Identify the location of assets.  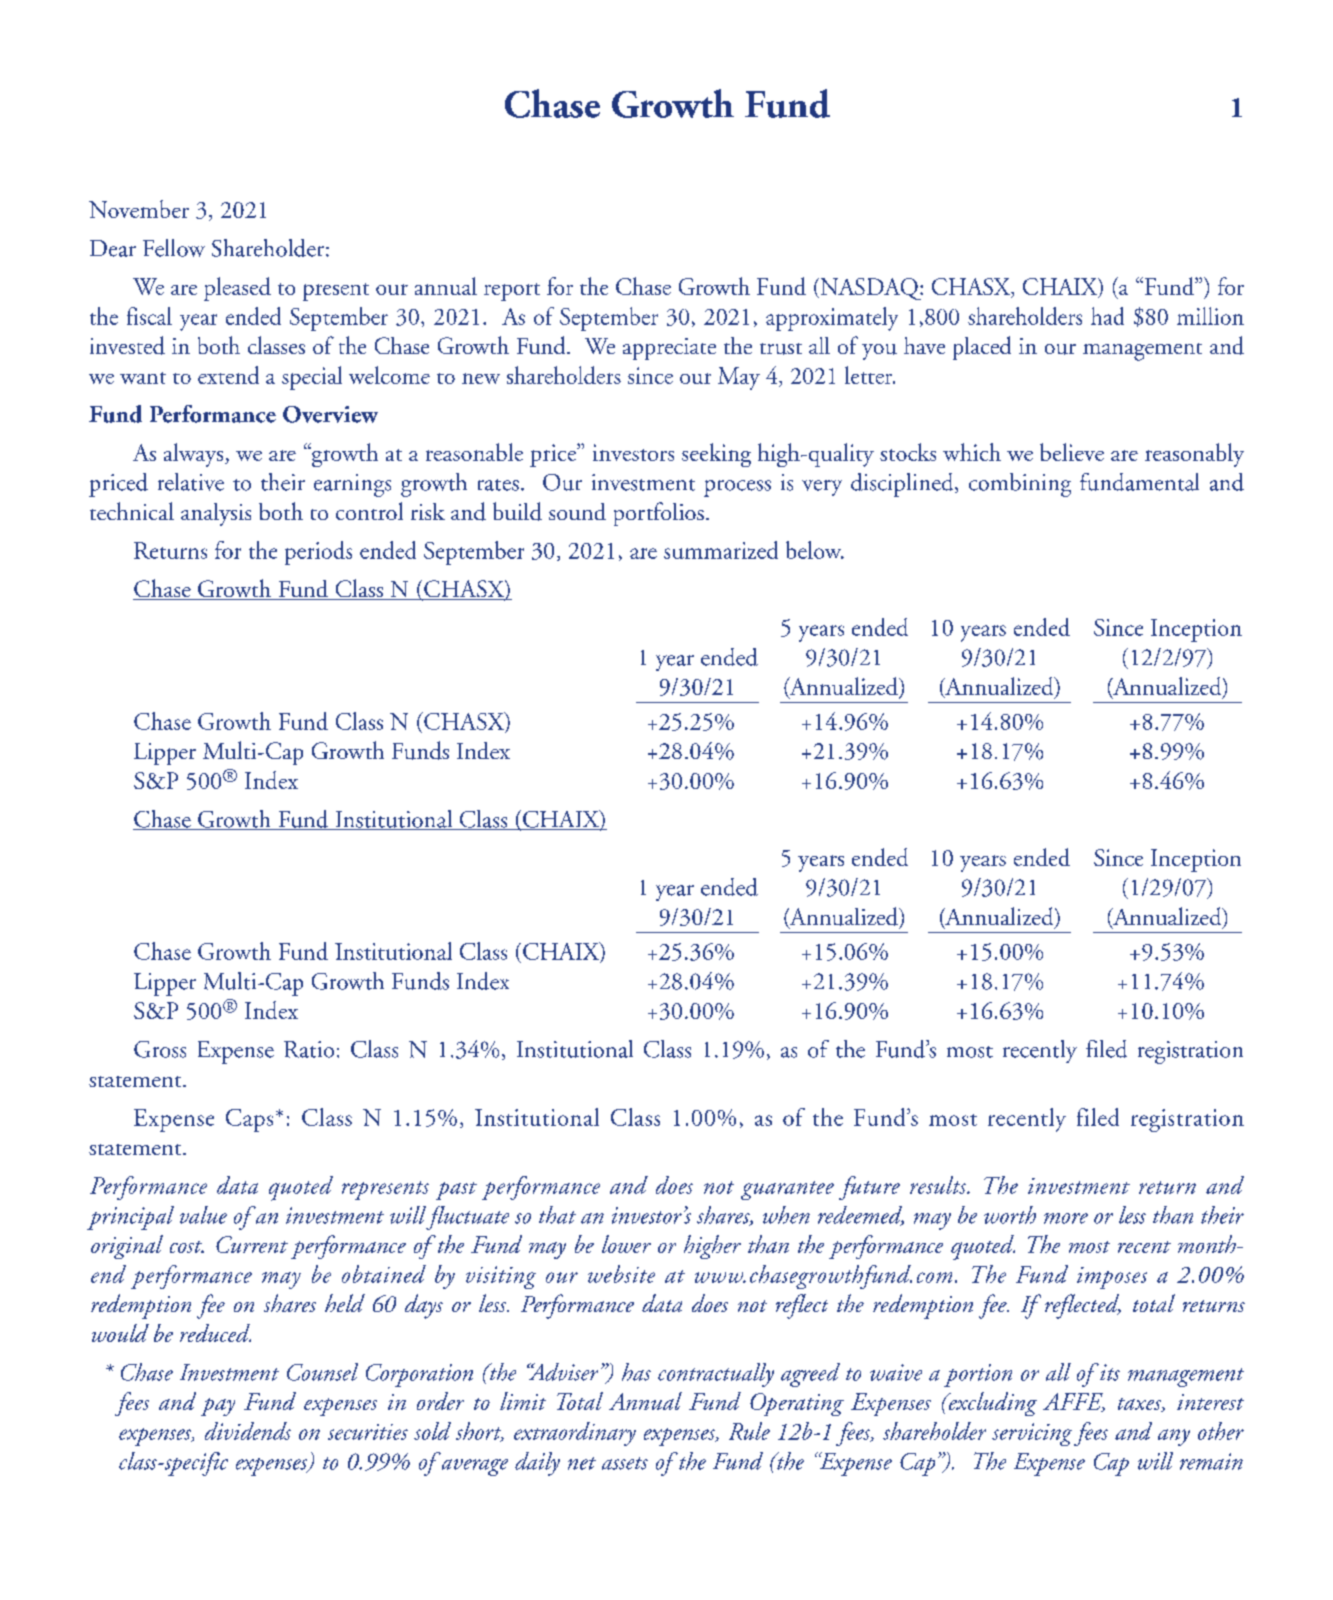
(625, 1463).
